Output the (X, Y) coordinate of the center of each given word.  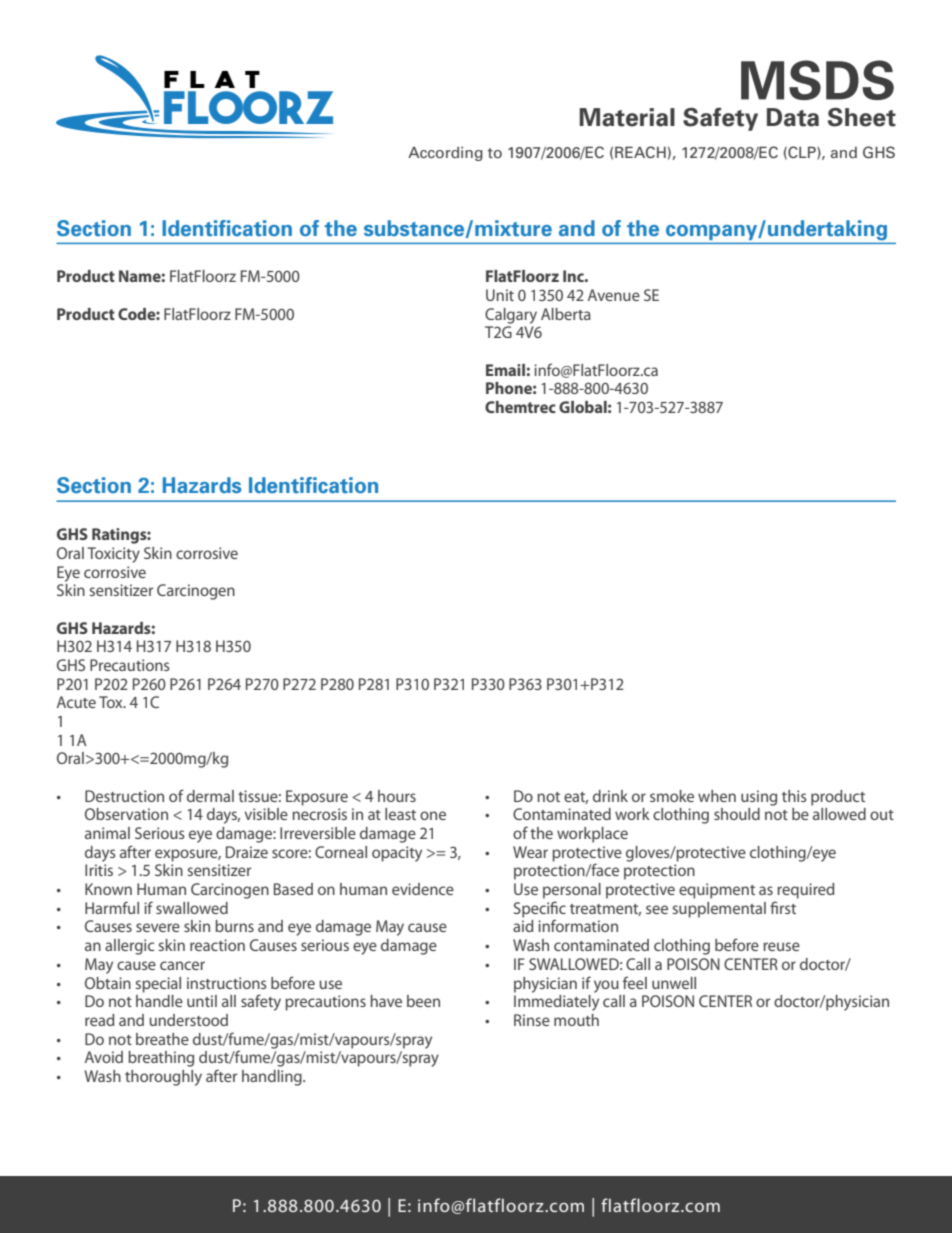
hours (397, 796)
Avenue (614, 295)
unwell (674, 983)
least (400, 814)
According (445, 154)
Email (505, 370)
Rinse (532, 1020)
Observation (126, 814)
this (794, 796)
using (759, 798)
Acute (76, 702)
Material (627, 117)
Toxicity (113, 555)
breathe (162, 1039)
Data (793, 117)
